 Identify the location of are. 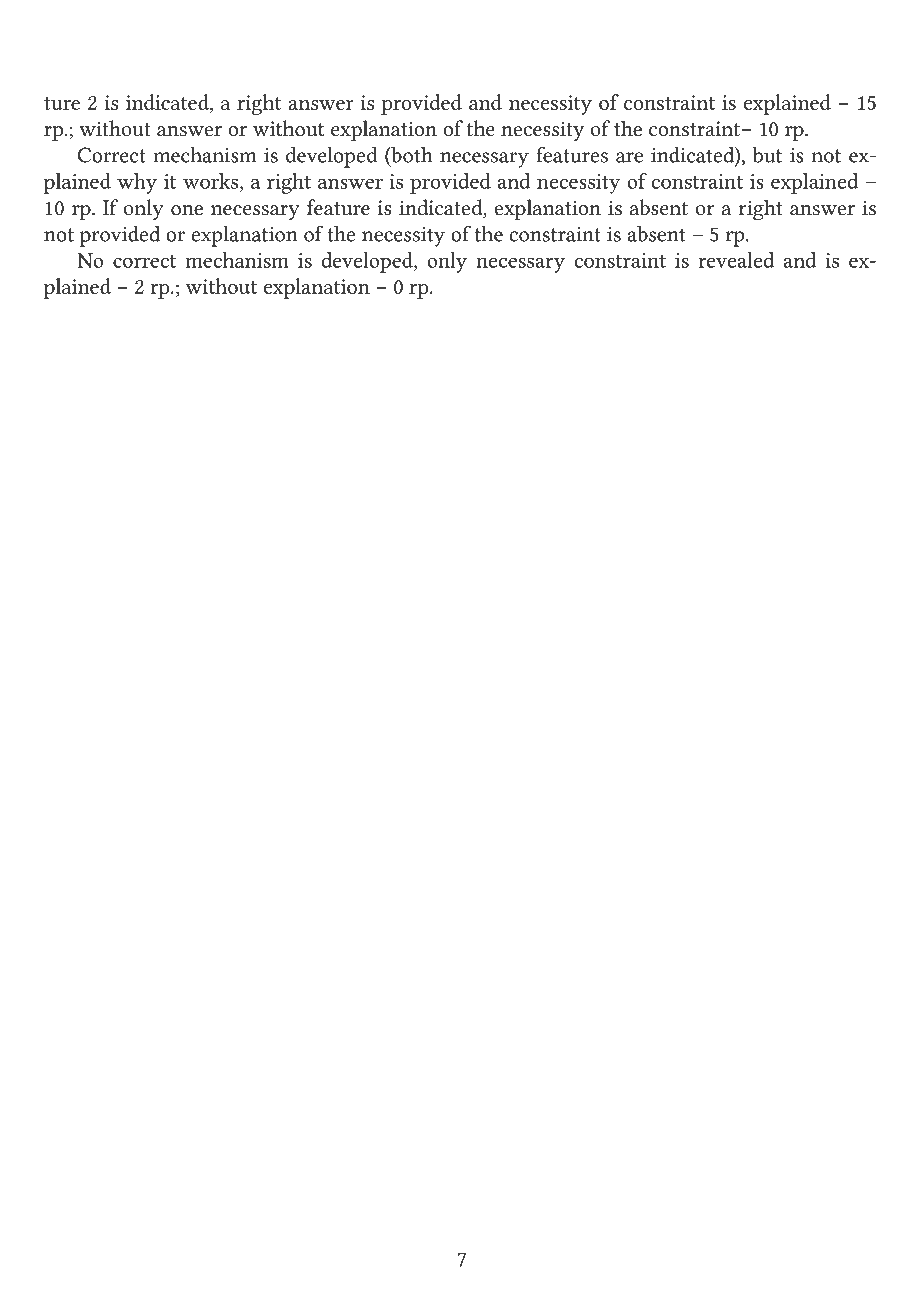
(629, 157).
